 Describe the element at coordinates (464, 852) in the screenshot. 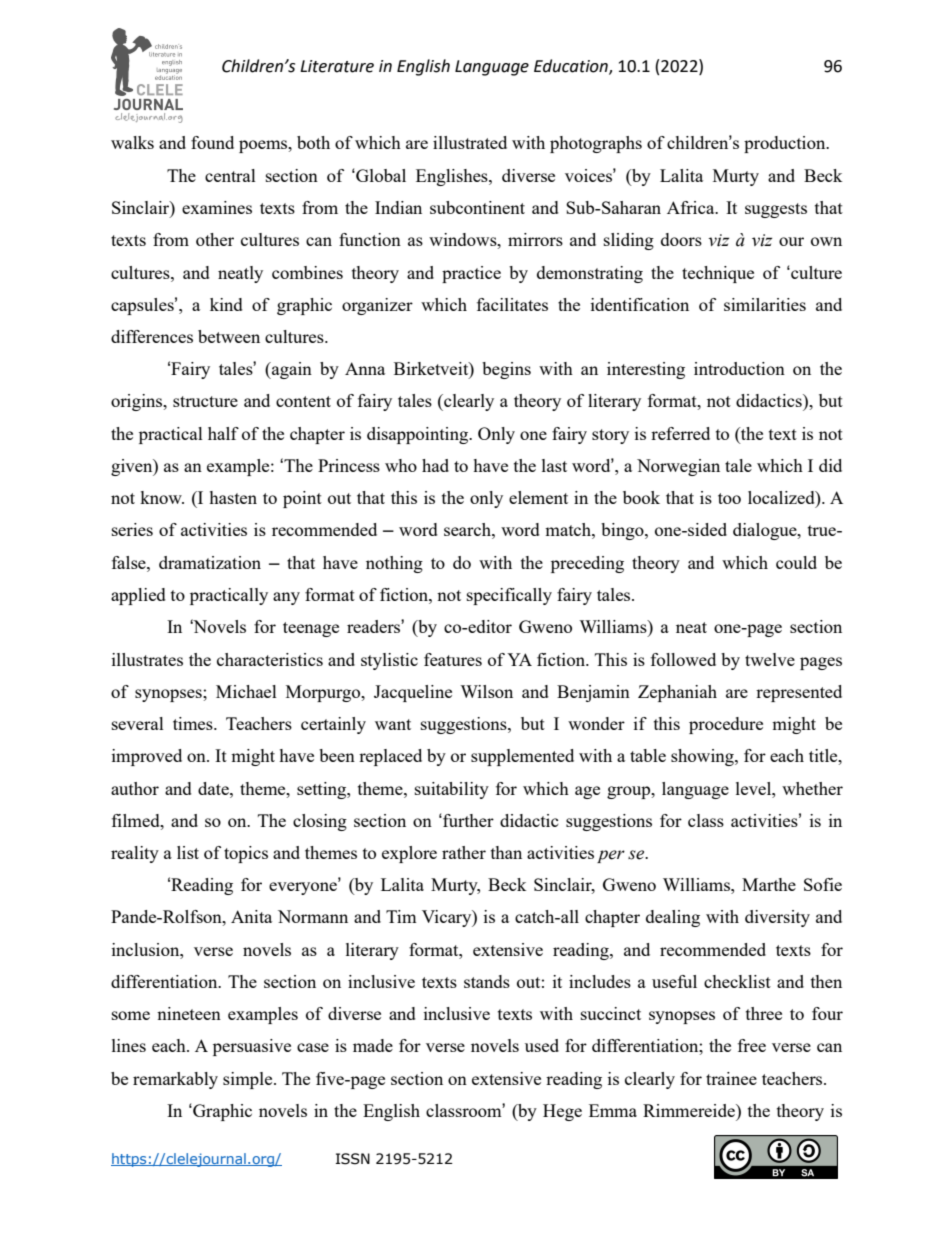

I see `rather` at that location.
